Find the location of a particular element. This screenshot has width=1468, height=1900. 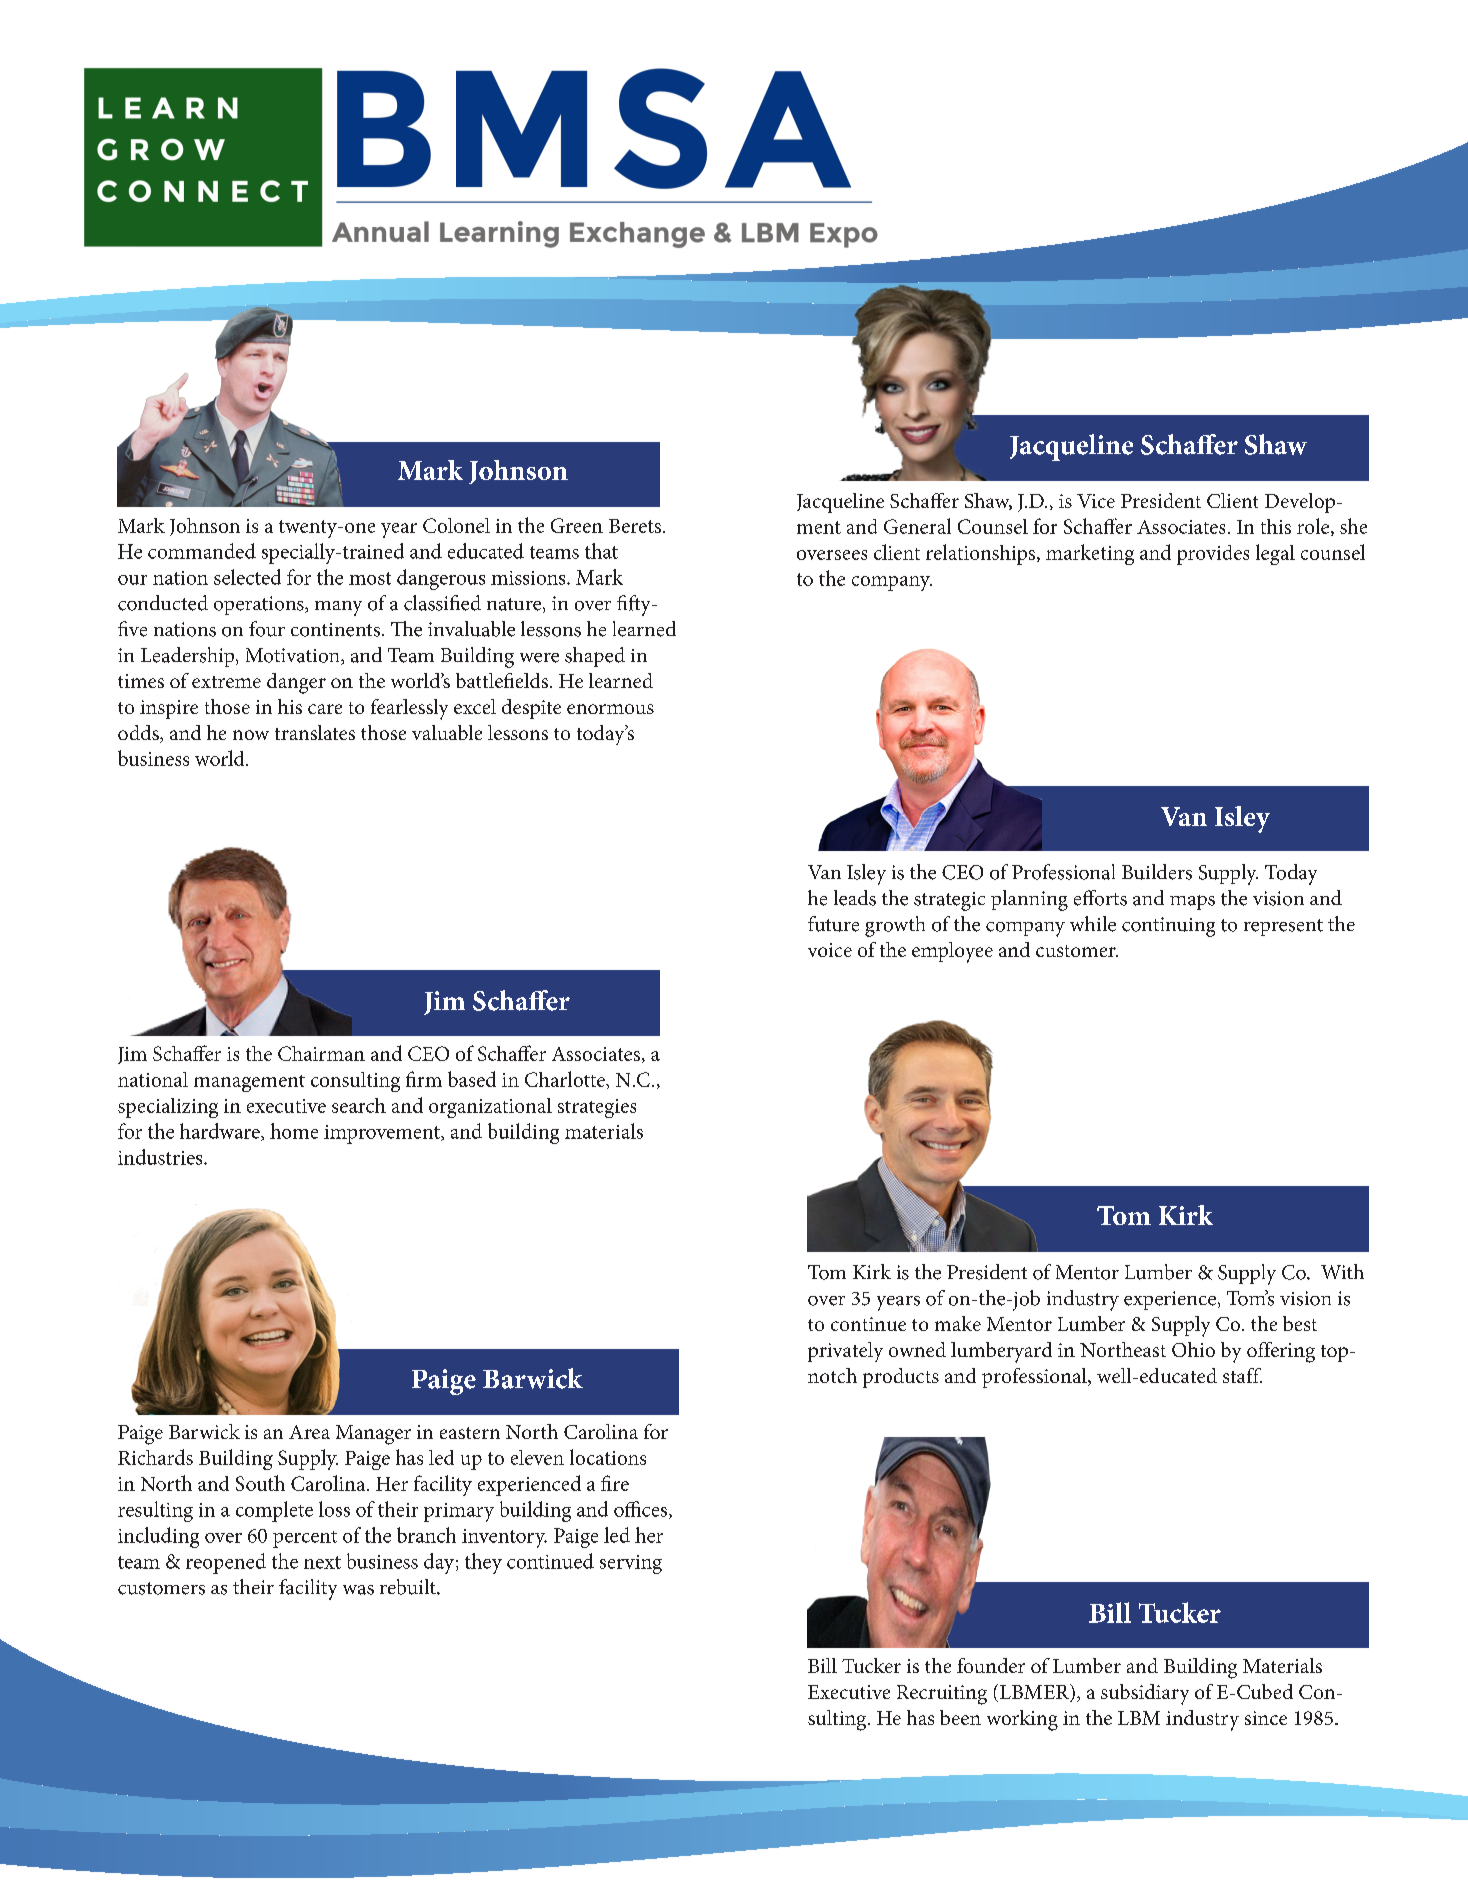

Berets is located at coordinates (635, 526).
